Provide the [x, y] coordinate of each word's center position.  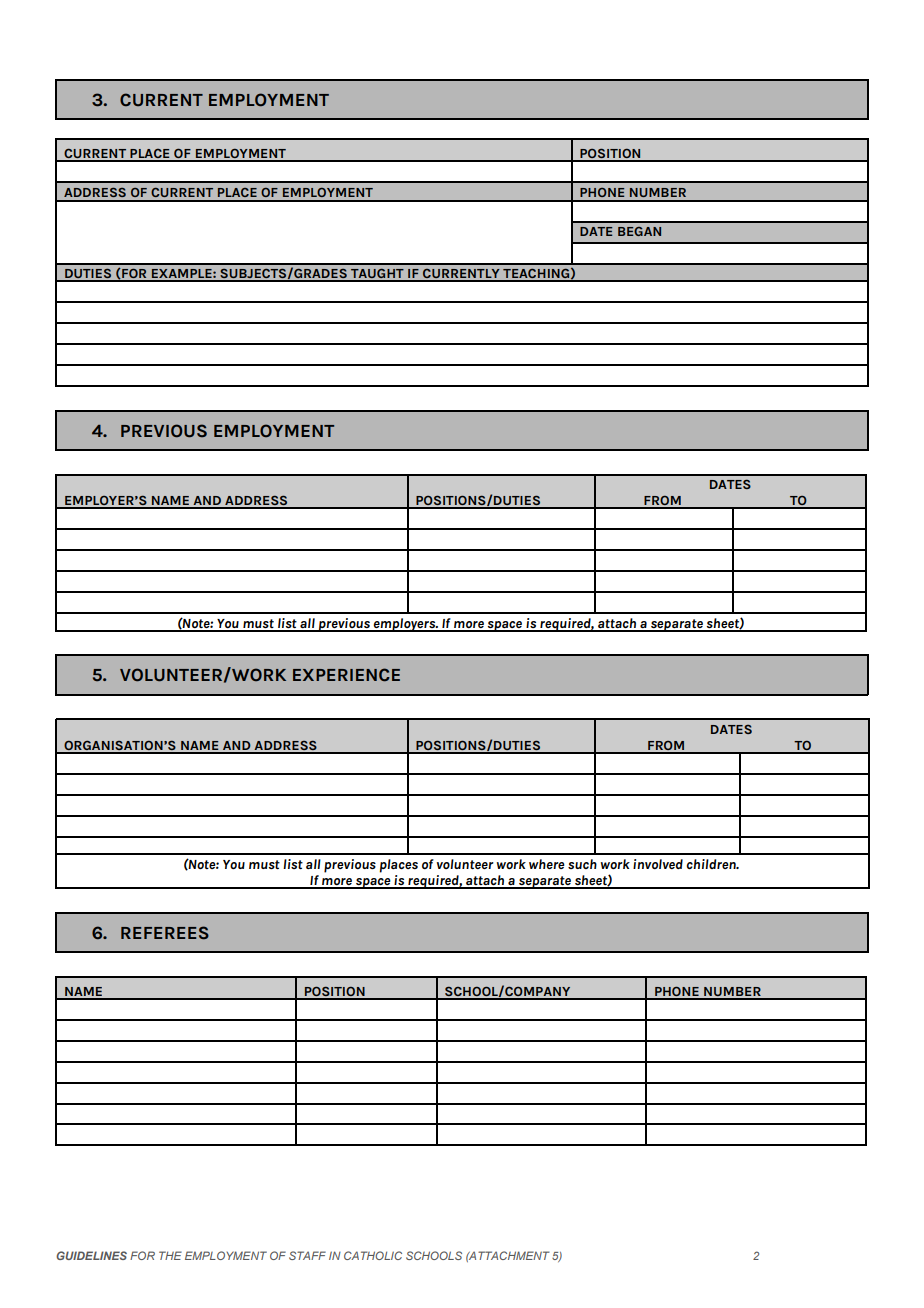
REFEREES [165, 933]
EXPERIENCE [346, 675]
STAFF [307, 1255]
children [712, 864]
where [547, 864]
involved [658, 864]
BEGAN [639, 231]
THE [170, 1255]
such [582, 864]
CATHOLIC [373, 1255]
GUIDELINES [91, 1255]
